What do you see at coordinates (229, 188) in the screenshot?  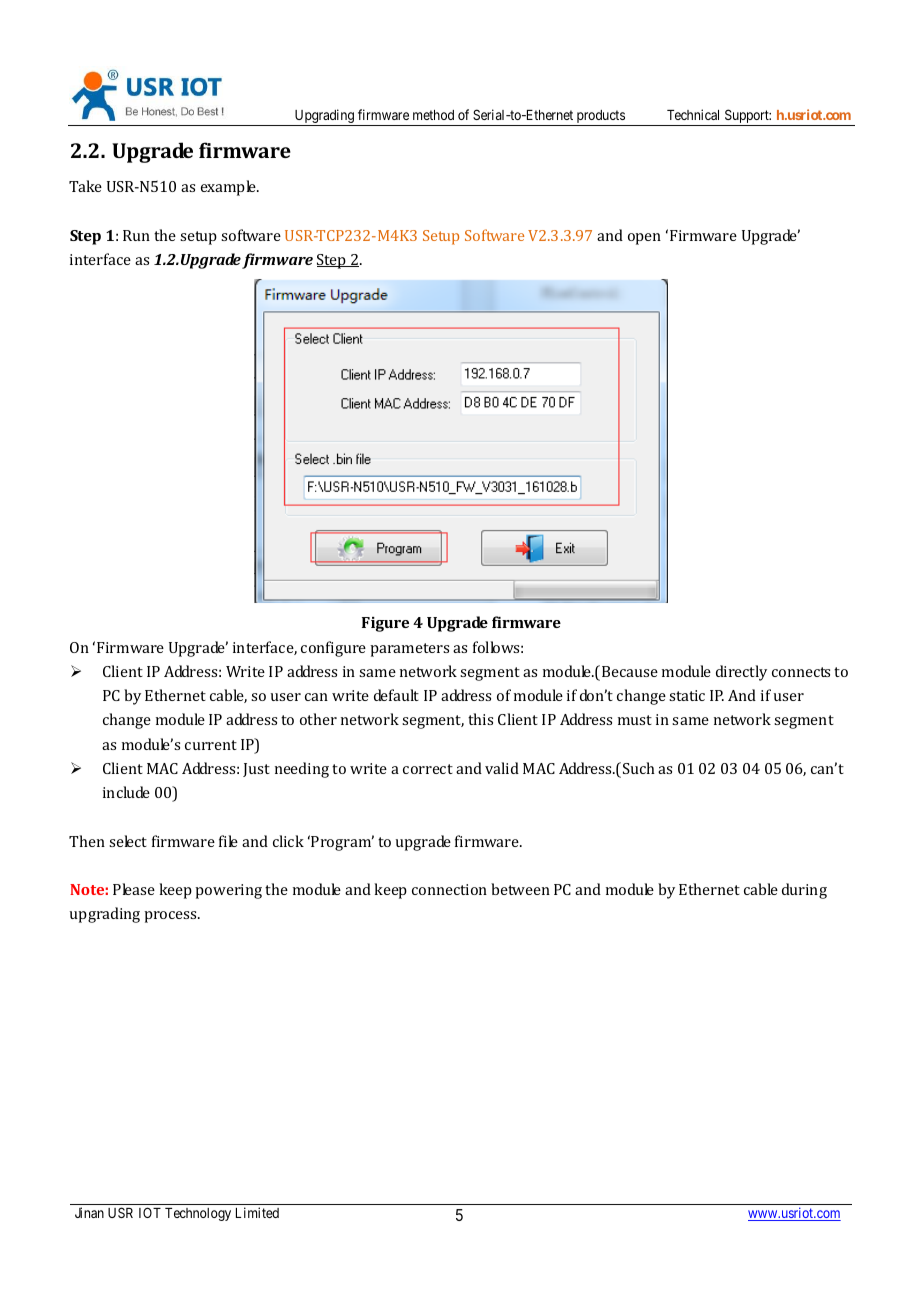 I see `example` at bounding box center [229, 188].
